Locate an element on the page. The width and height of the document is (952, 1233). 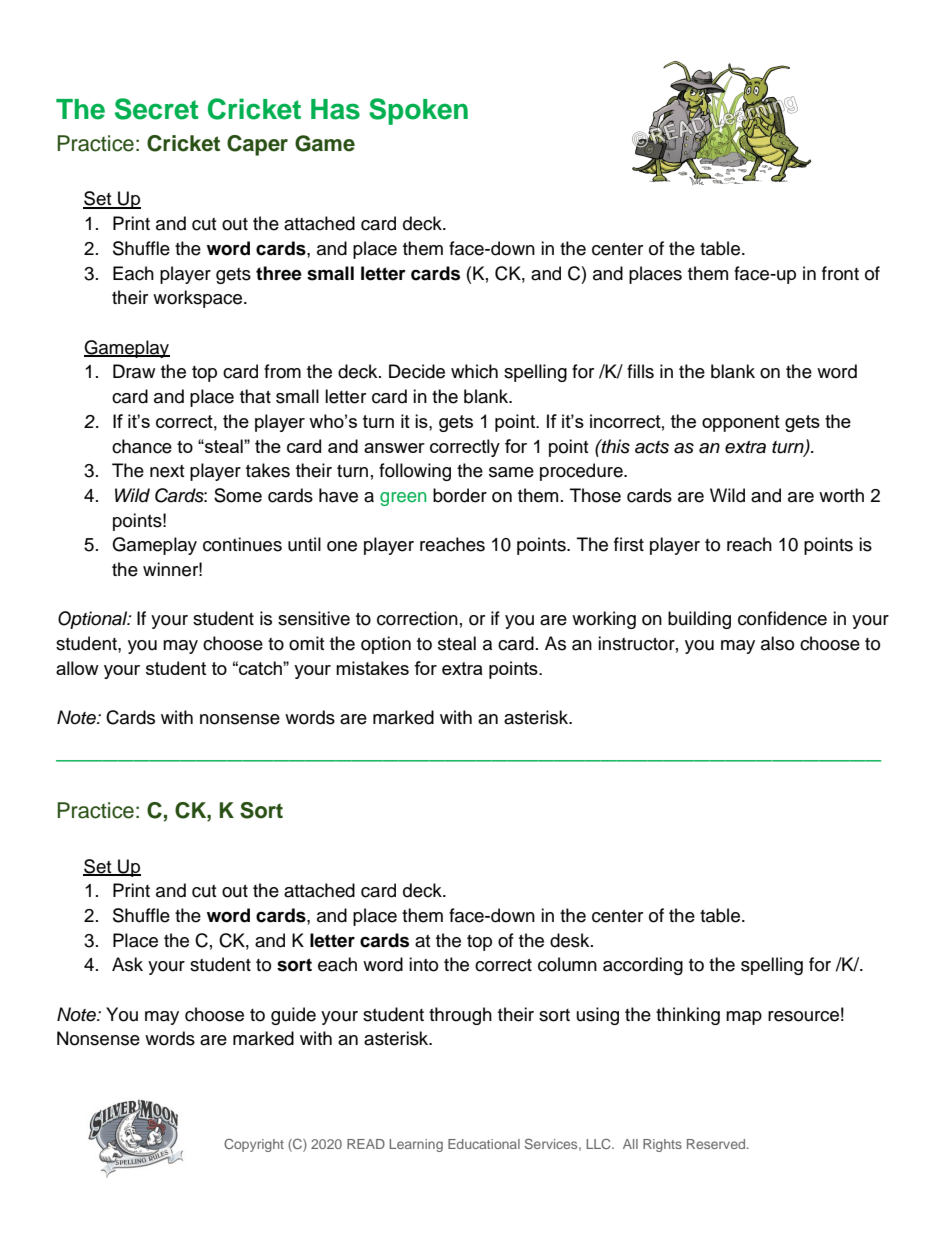
Spoken is located at coordinates (418, 111).
